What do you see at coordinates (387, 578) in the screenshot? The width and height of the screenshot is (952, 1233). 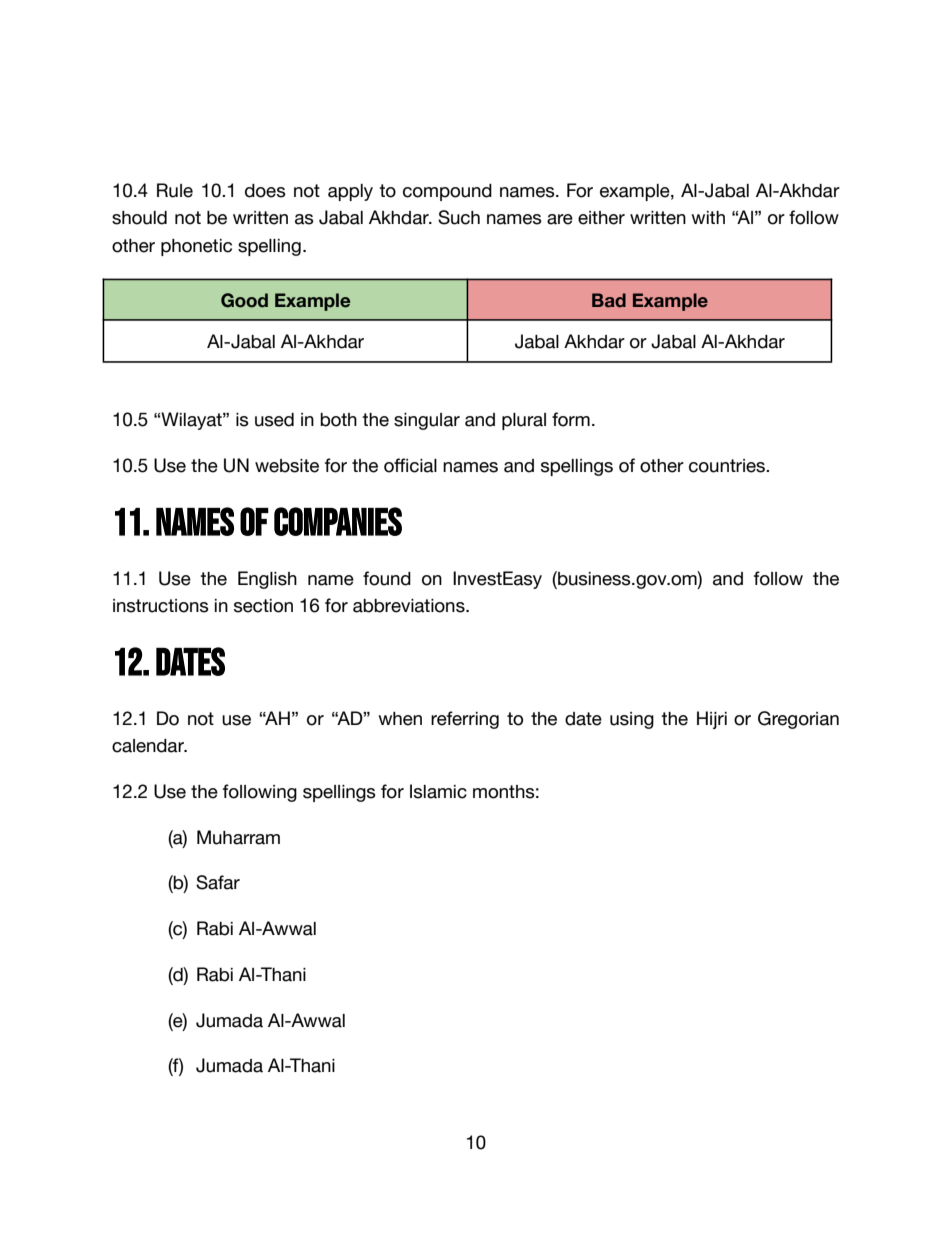 I see `found` at bounding box center [387, 578].
